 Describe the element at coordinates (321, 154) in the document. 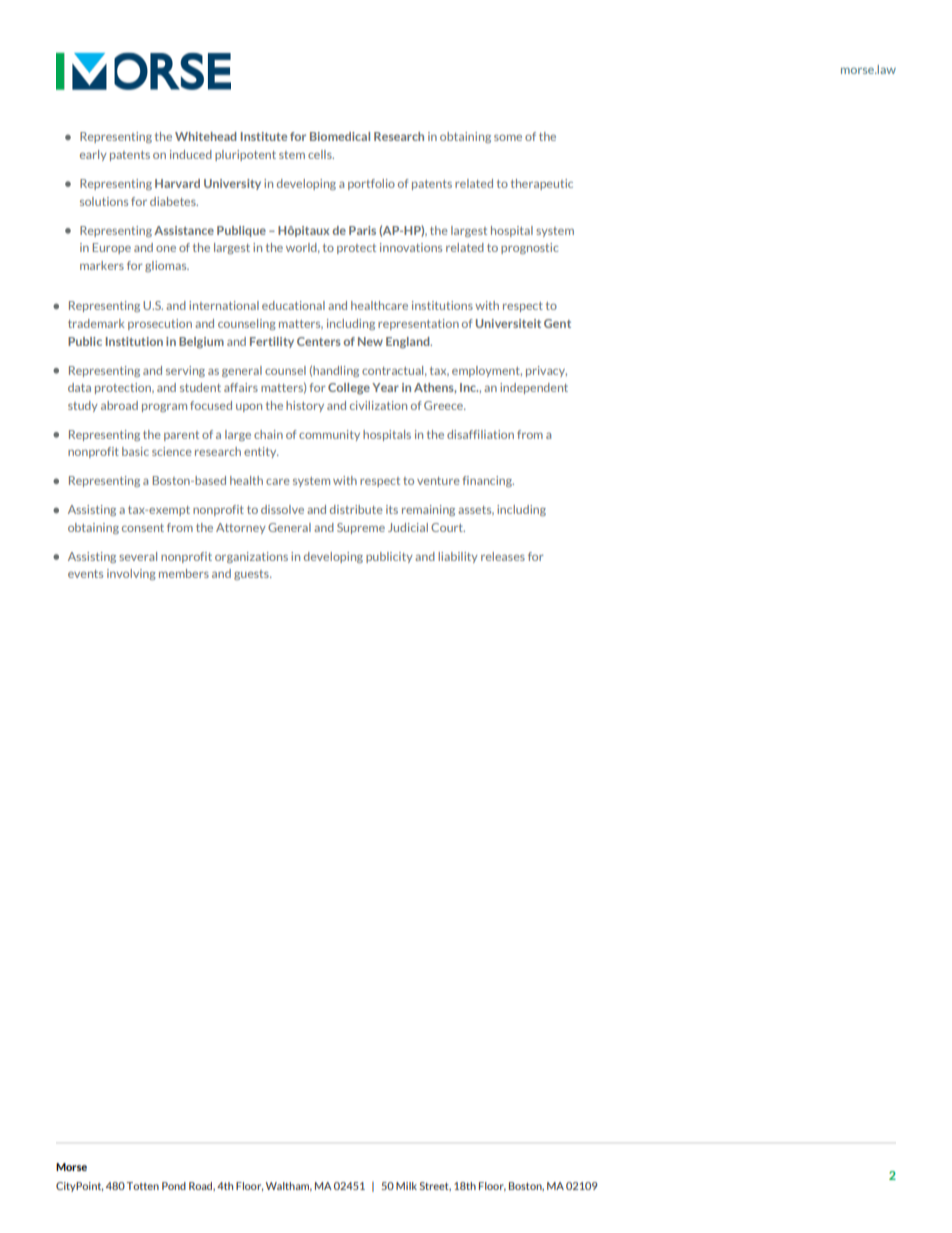

I see `cells` at that location.
